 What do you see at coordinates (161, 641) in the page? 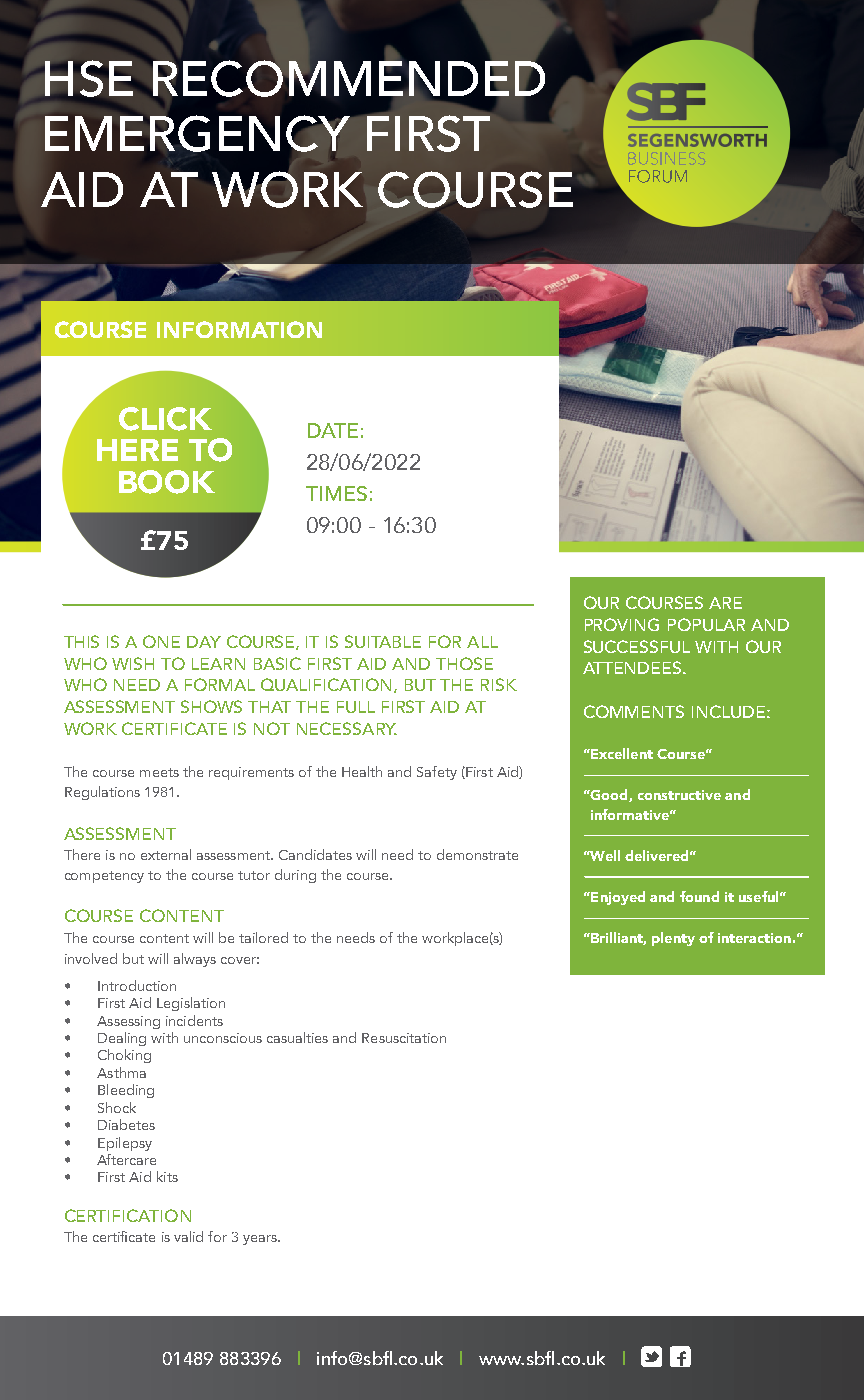
I see `ONE` at bounding box center [161, 641].
